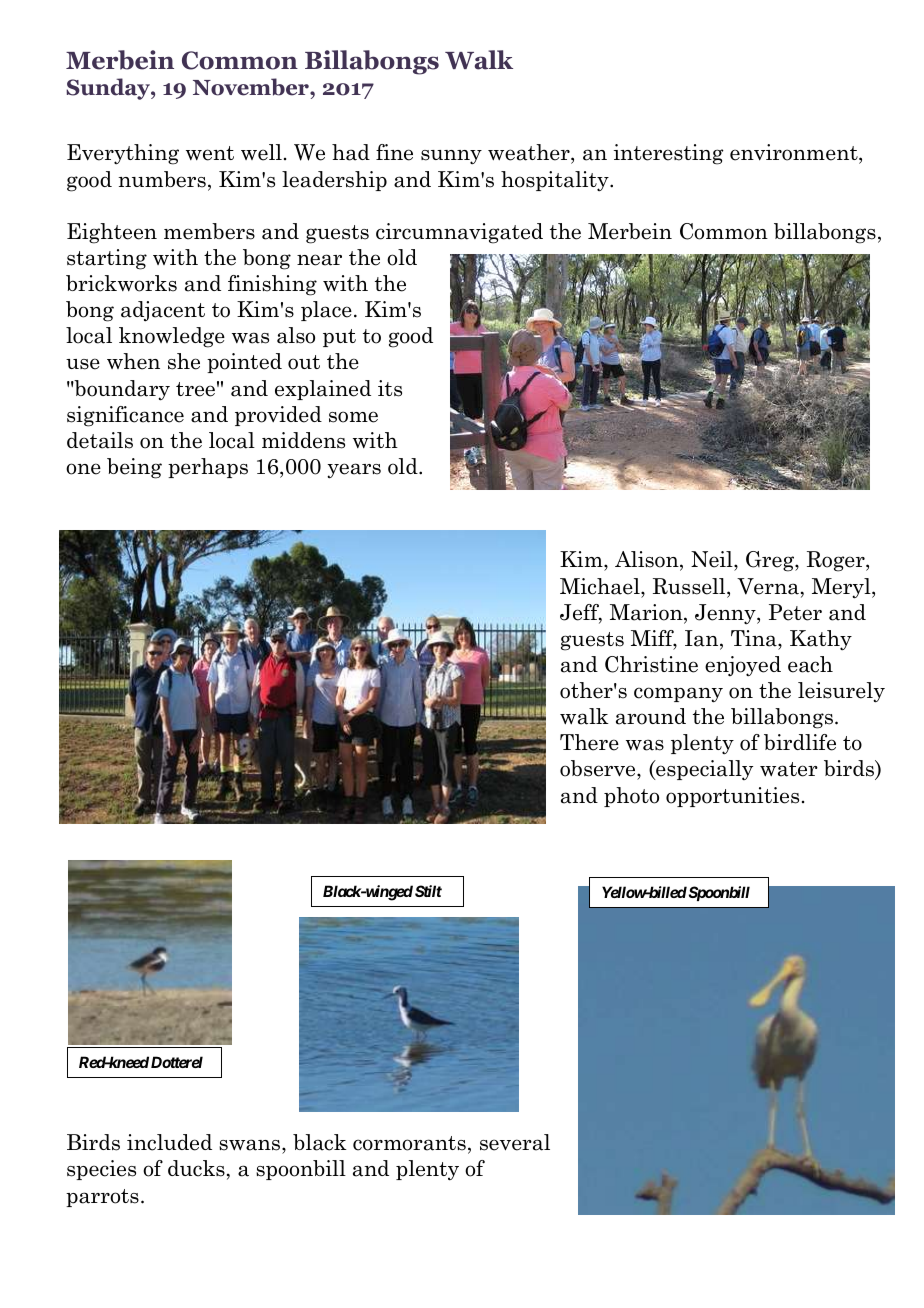  Describe the element at coordinates (732, 797) in the document. I see `opportunities` at that location.
